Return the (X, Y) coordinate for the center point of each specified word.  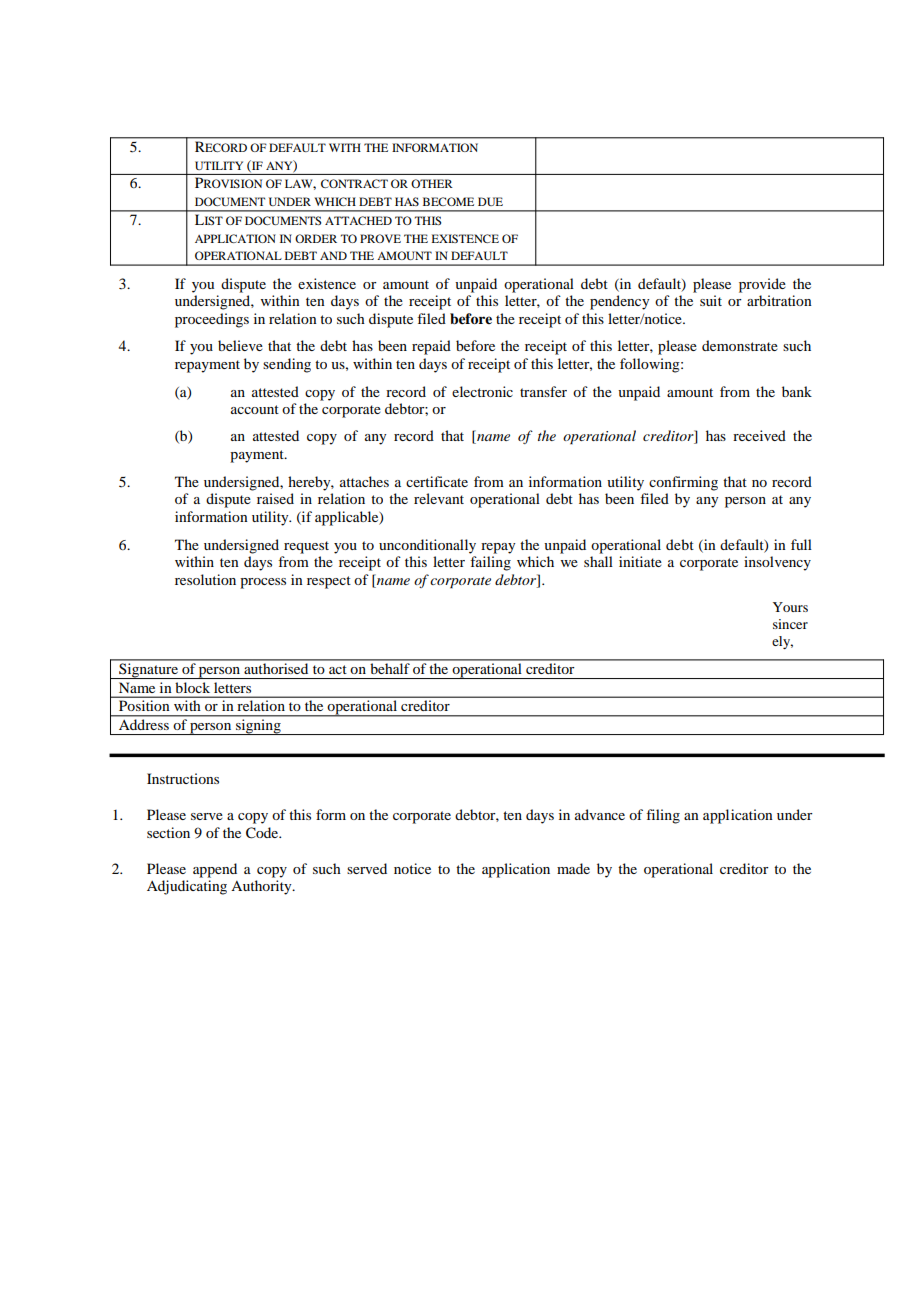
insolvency (777, 563)
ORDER (316, 238)
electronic (482, 391)
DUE (490, 201)
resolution (205, 579)
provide (762, 285)
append (215, 870)
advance (600, 814)
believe (240, 345)
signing (258, 727)
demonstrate (740, 345)
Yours (790, 607)
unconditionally (427, 546)
